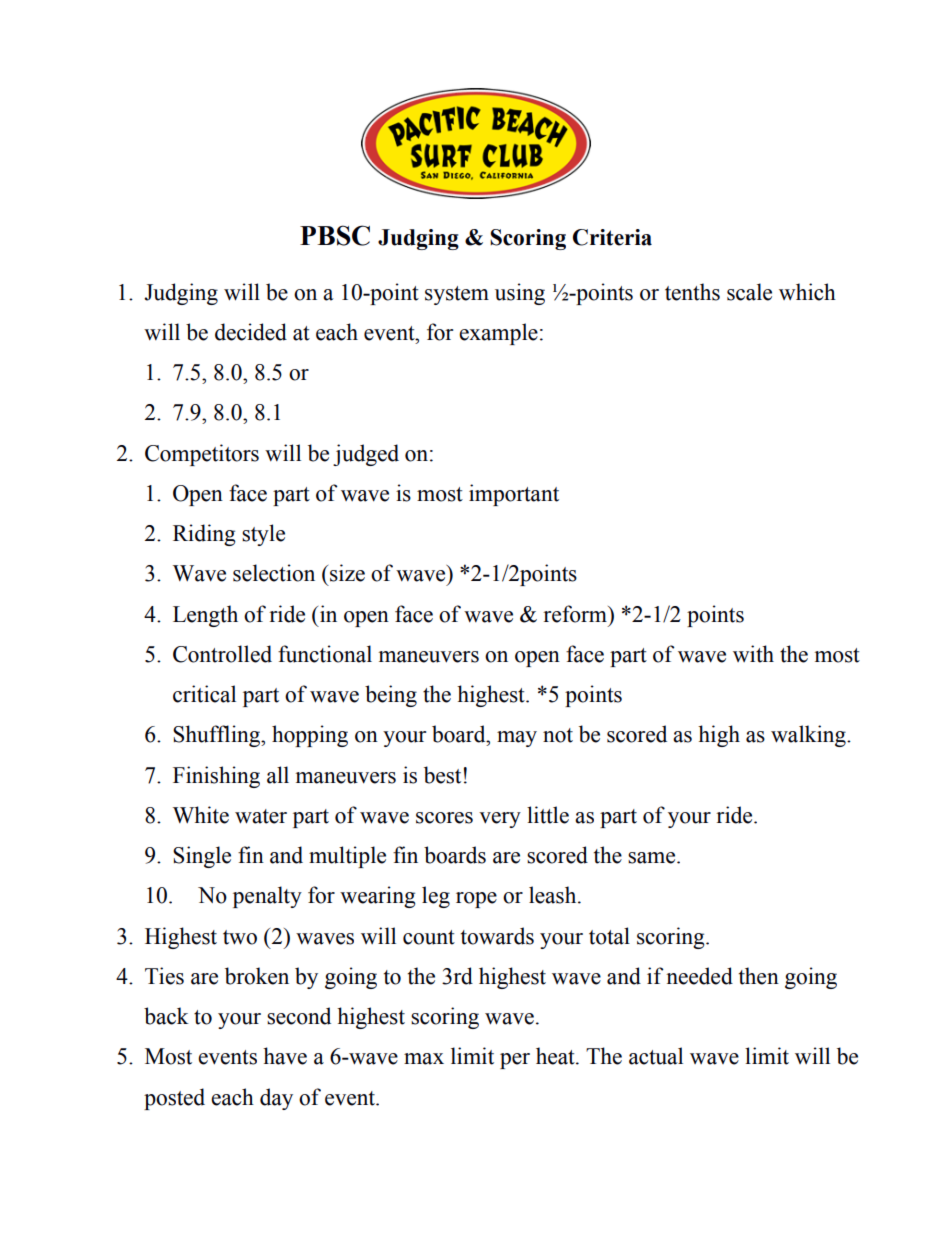 The image size is (952, 1233). What do you see at coordinates (753, 654) in the page?
I see `with` at bounding box center [753, 654].
